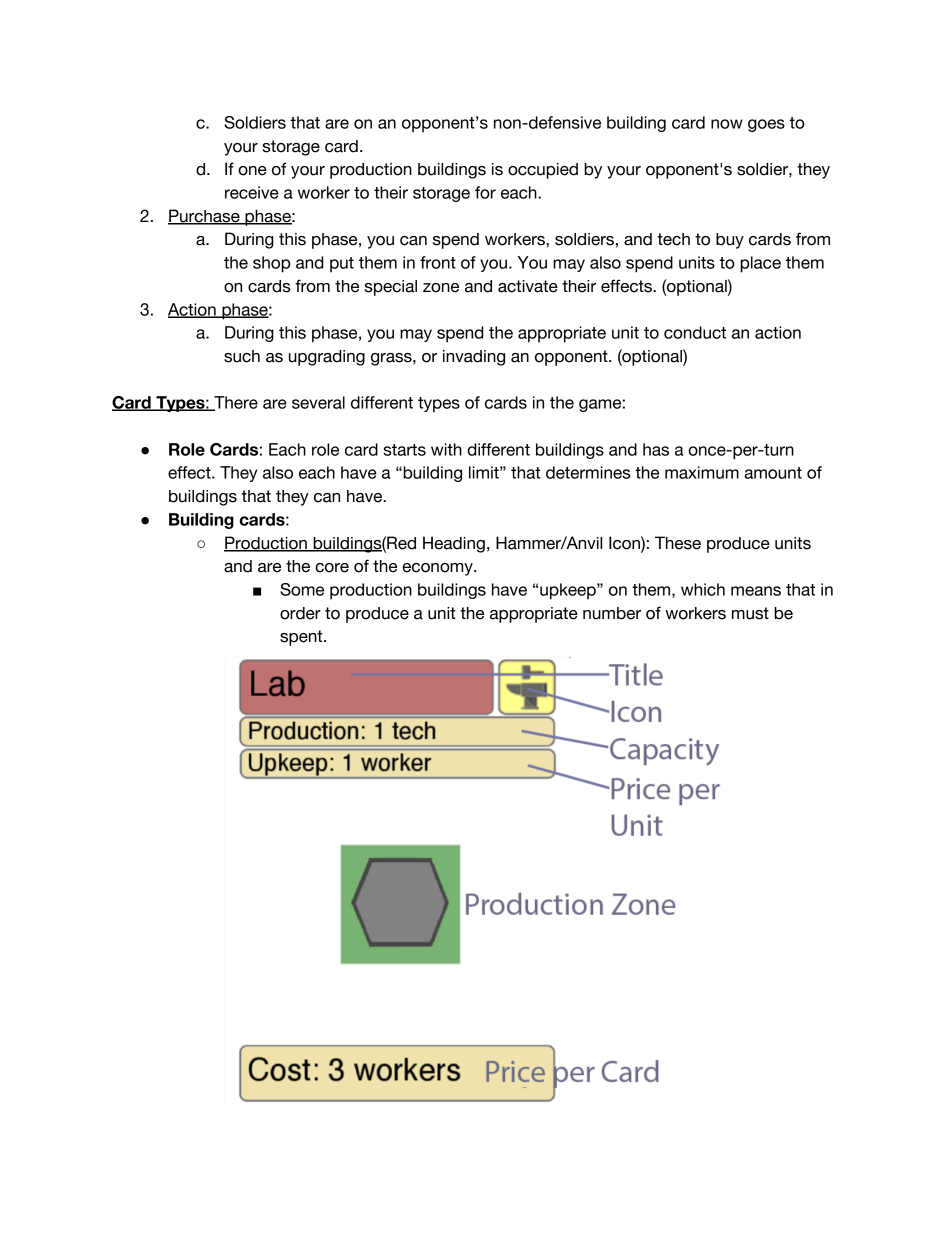  What do you see at coordinates (612, 613) in the screenshot?
I see `number` at bounding box center [612, 613].
